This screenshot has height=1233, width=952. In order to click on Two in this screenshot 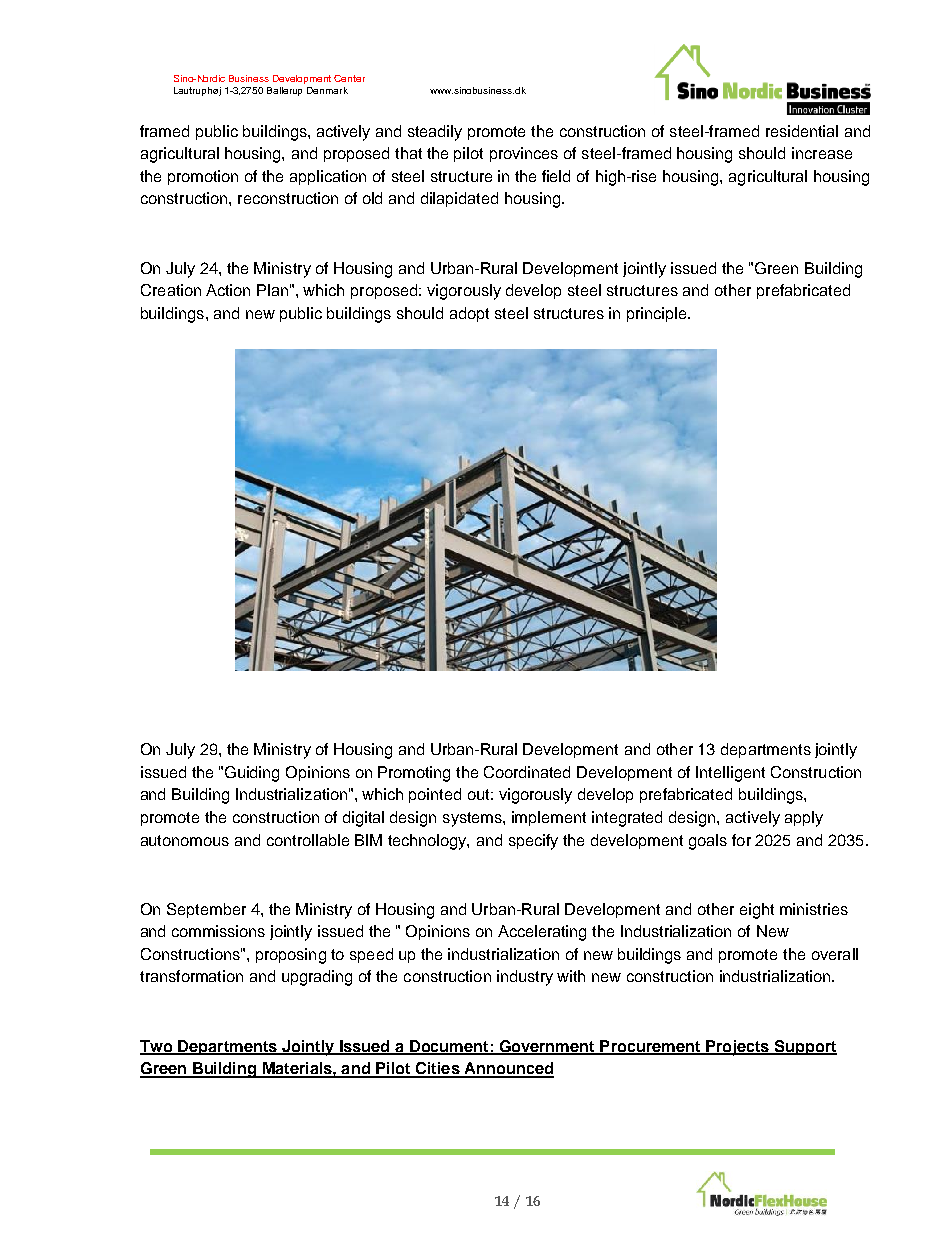, I will do `click(157, 1047)`.
